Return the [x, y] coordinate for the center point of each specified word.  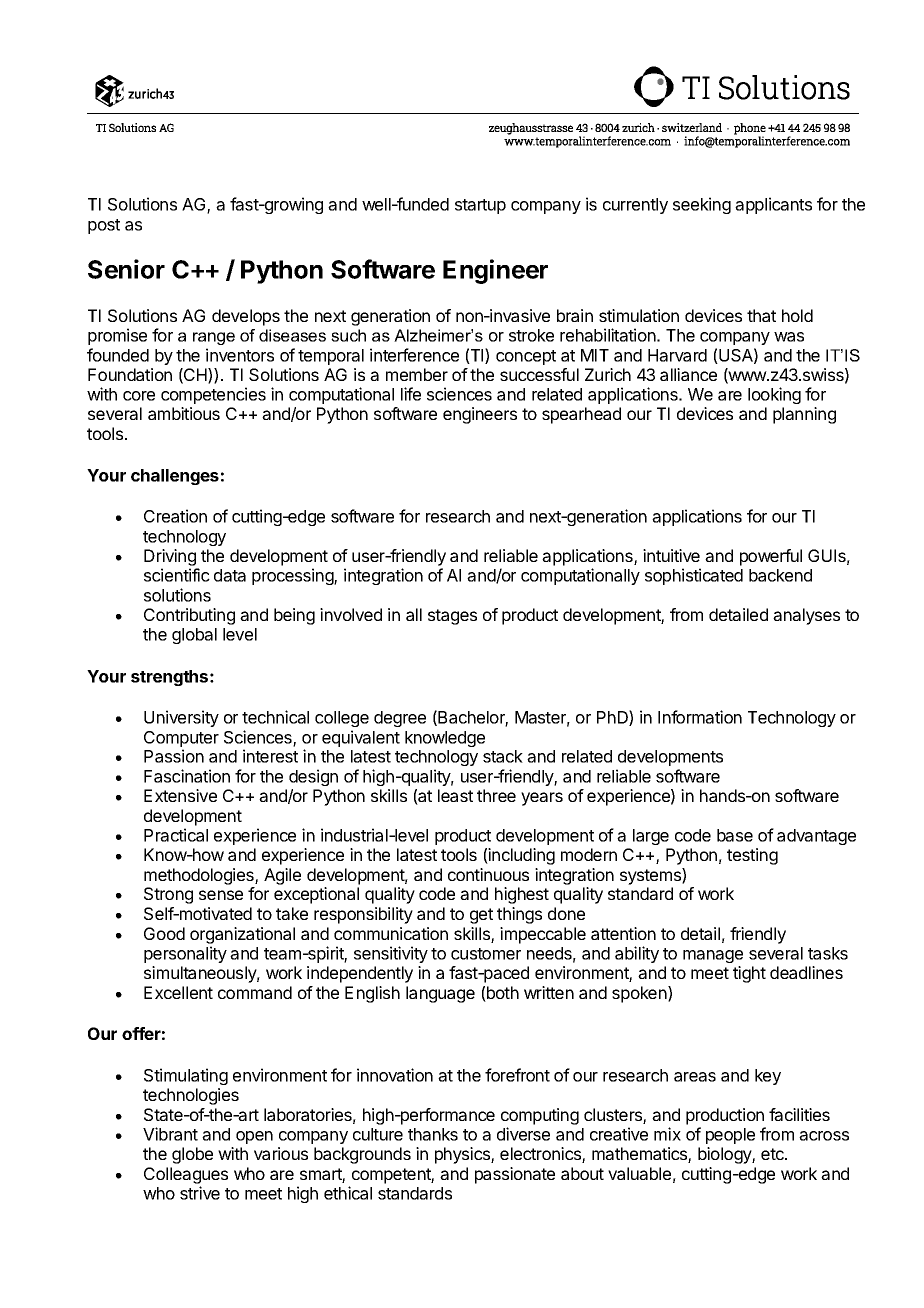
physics [463, 1155]
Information [700, 717]
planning [804, 415]
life [411, 394]
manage [713, 956]
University [181, 718]
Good [164, 933]
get [481, 916]
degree [400, 719]
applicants [773, 205]
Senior [126, 269]
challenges [175, 477]
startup [480, 206]
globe [192, 1155]
